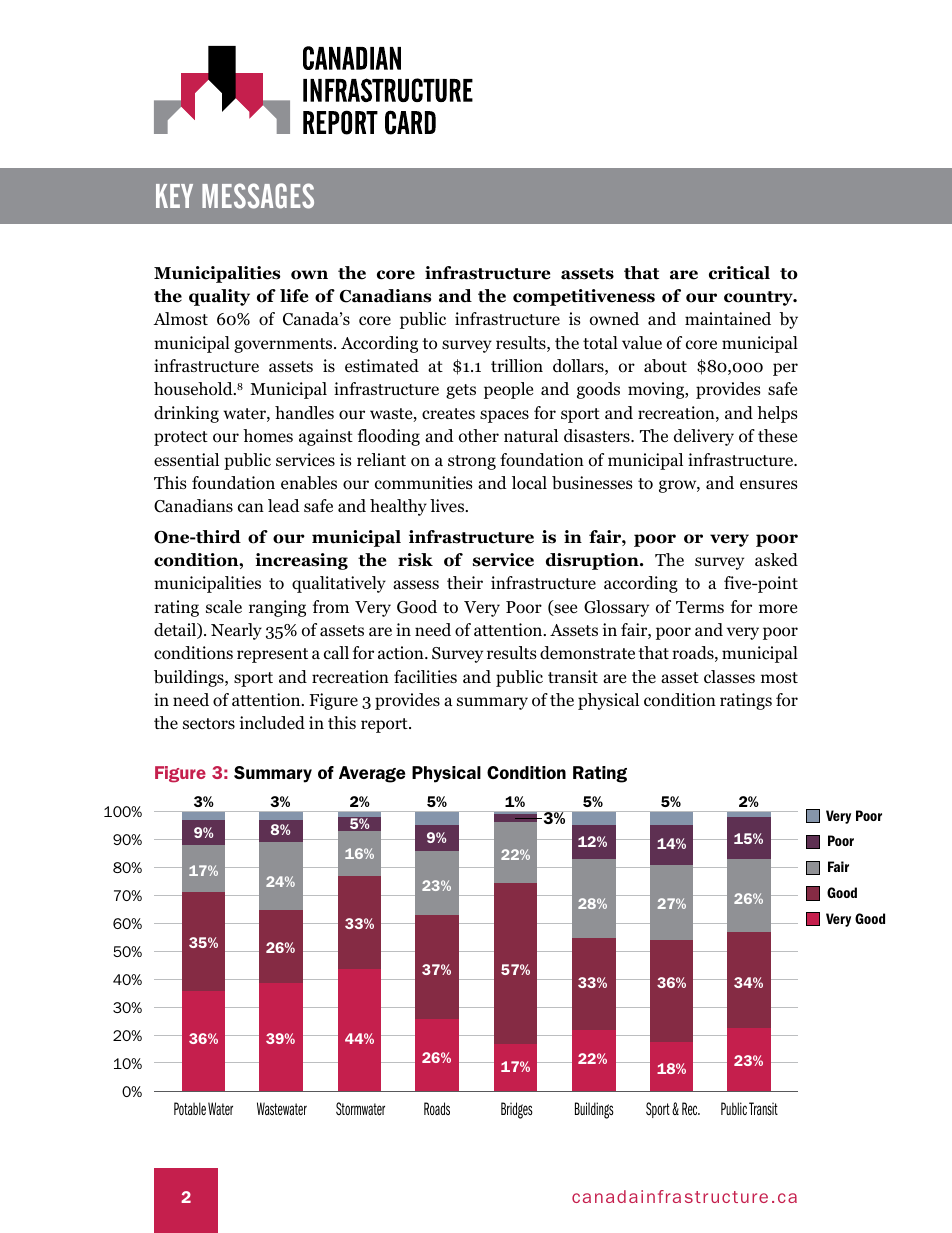 This screenshot has height=1233, width=952. What do you see at coordinates (372, 774) in the screenshot?
I see `Average` at bounding box center [372, 774].
